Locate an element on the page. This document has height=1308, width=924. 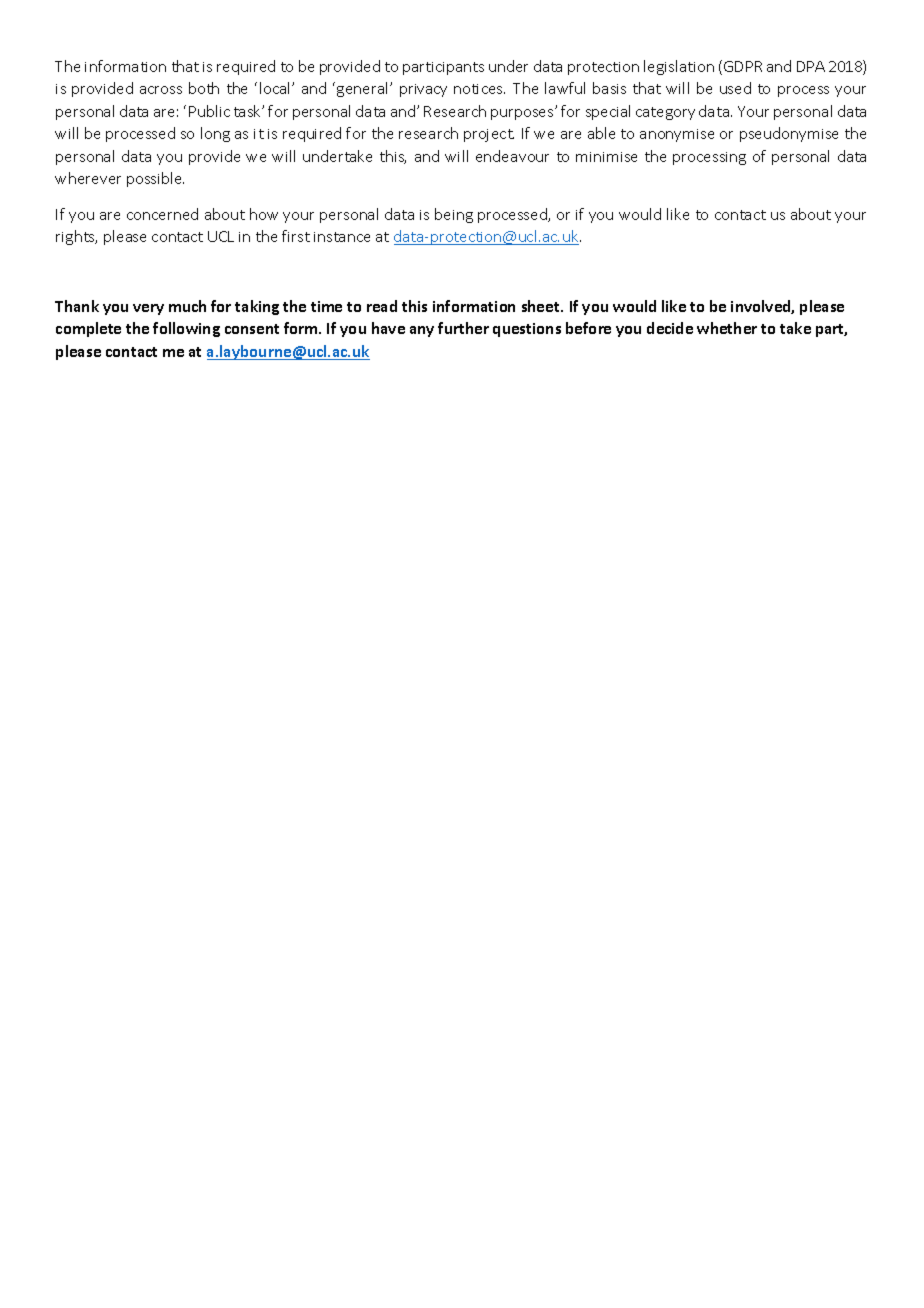
notices is located at coordinates (479, 89).
